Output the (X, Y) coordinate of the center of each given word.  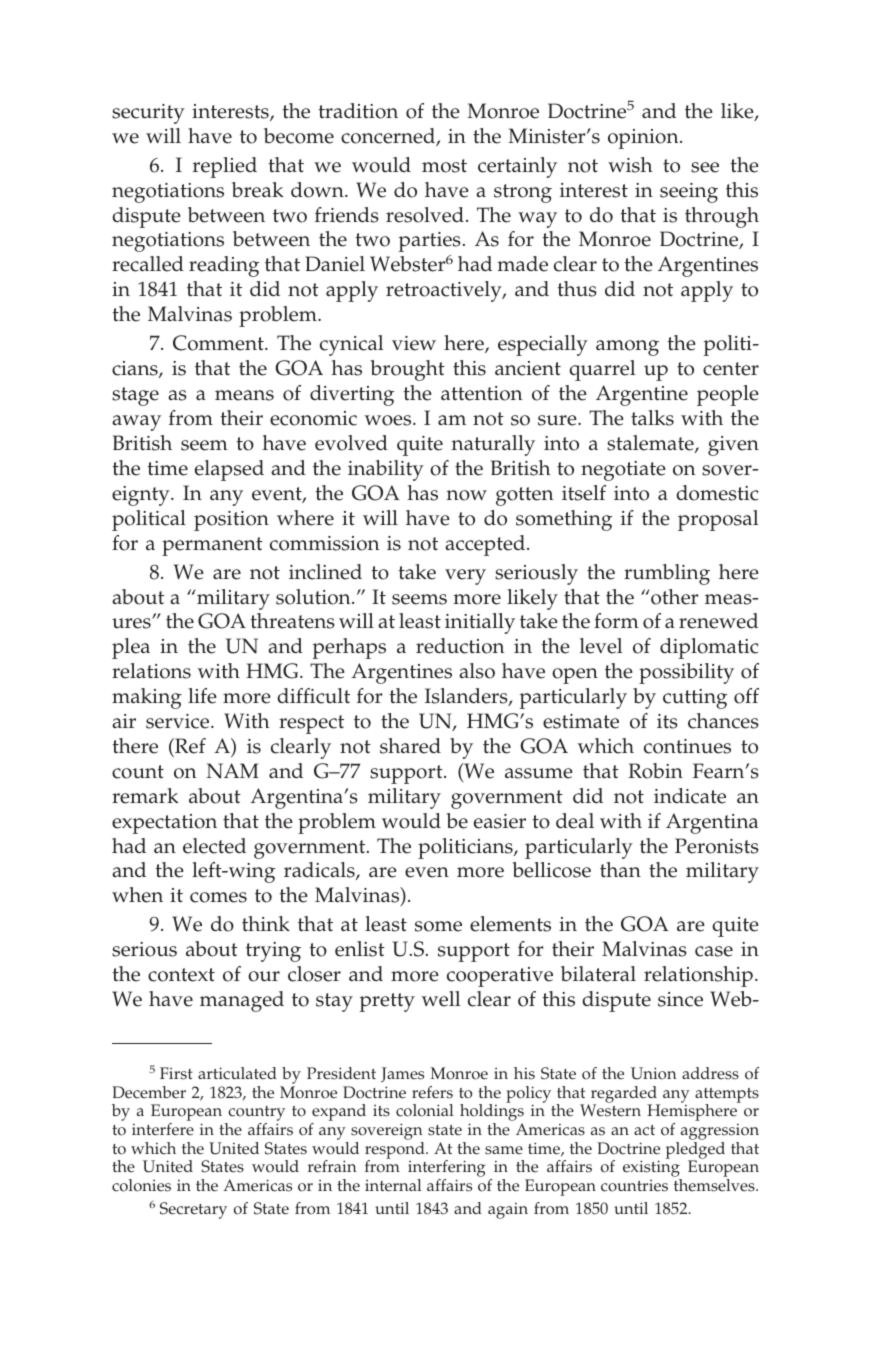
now (467, 495)
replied (225, 167)
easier (500, 821)
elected (214, 846)
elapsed (229, 470)
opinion (644, 139)
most (444, 166)
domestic (717, 493)
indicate (690, 796)
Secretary (193, 1210)
